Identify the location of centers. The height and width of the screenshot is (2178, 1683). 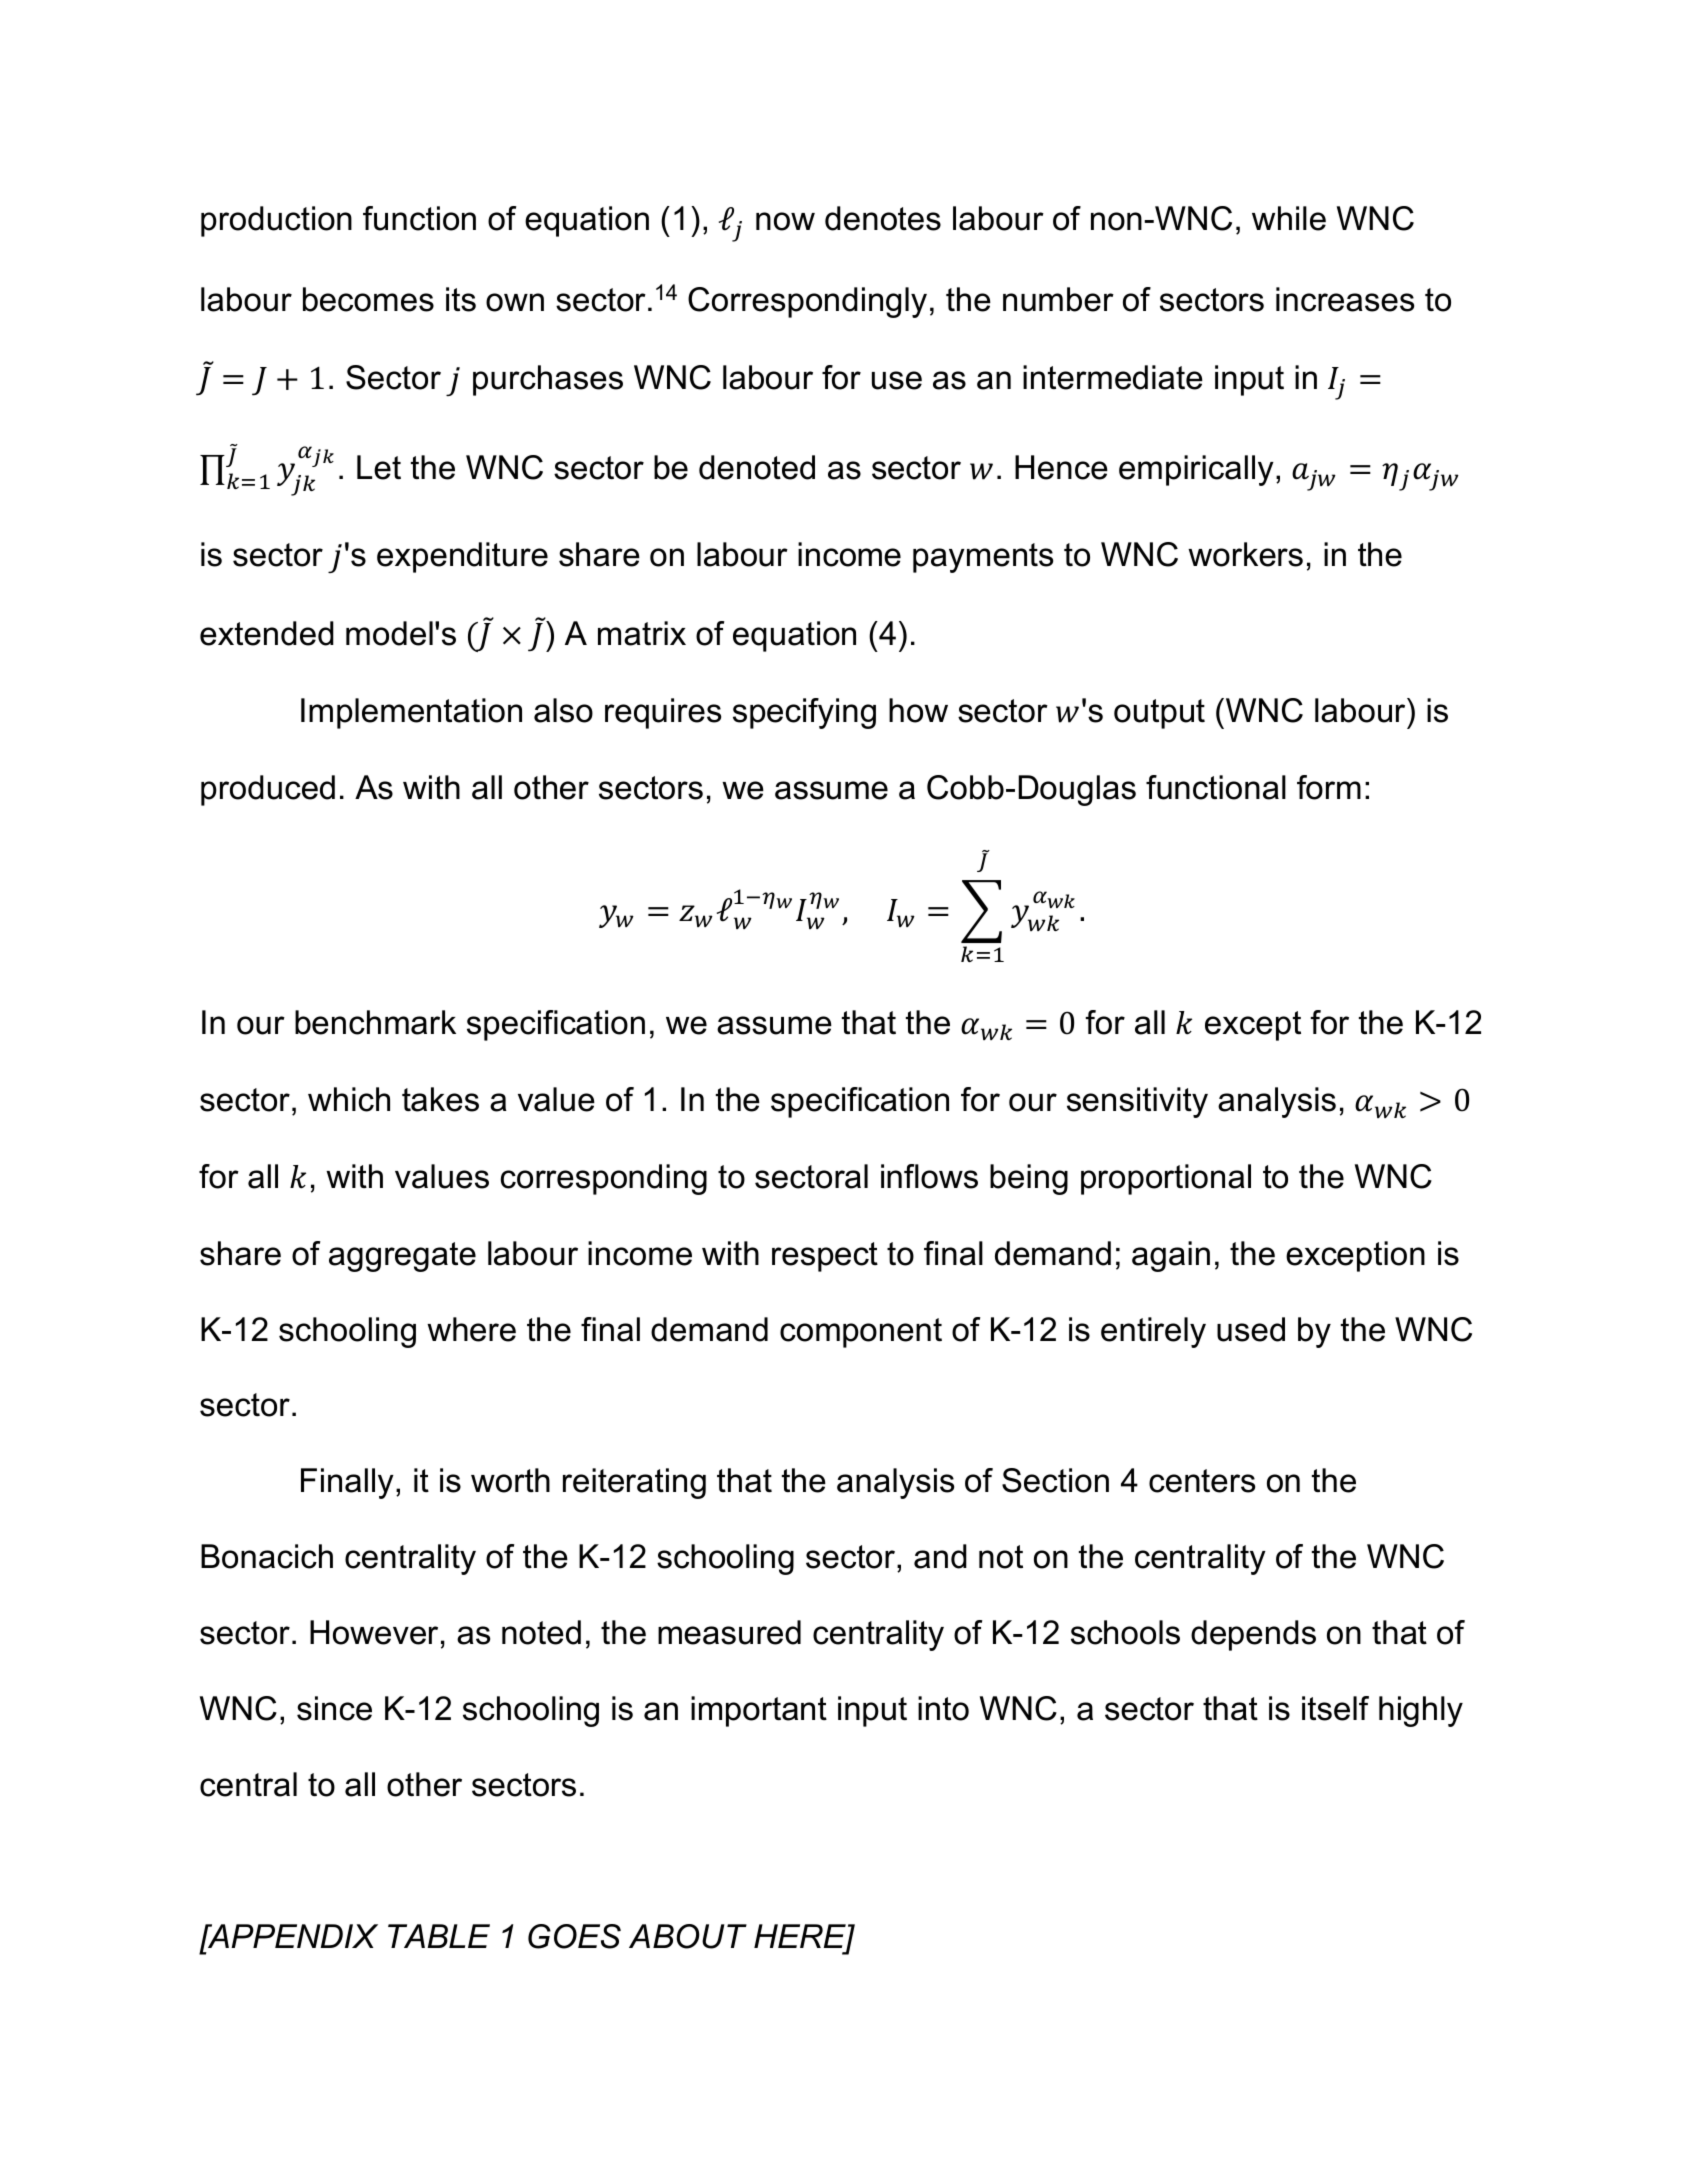
(1202, 1481).
